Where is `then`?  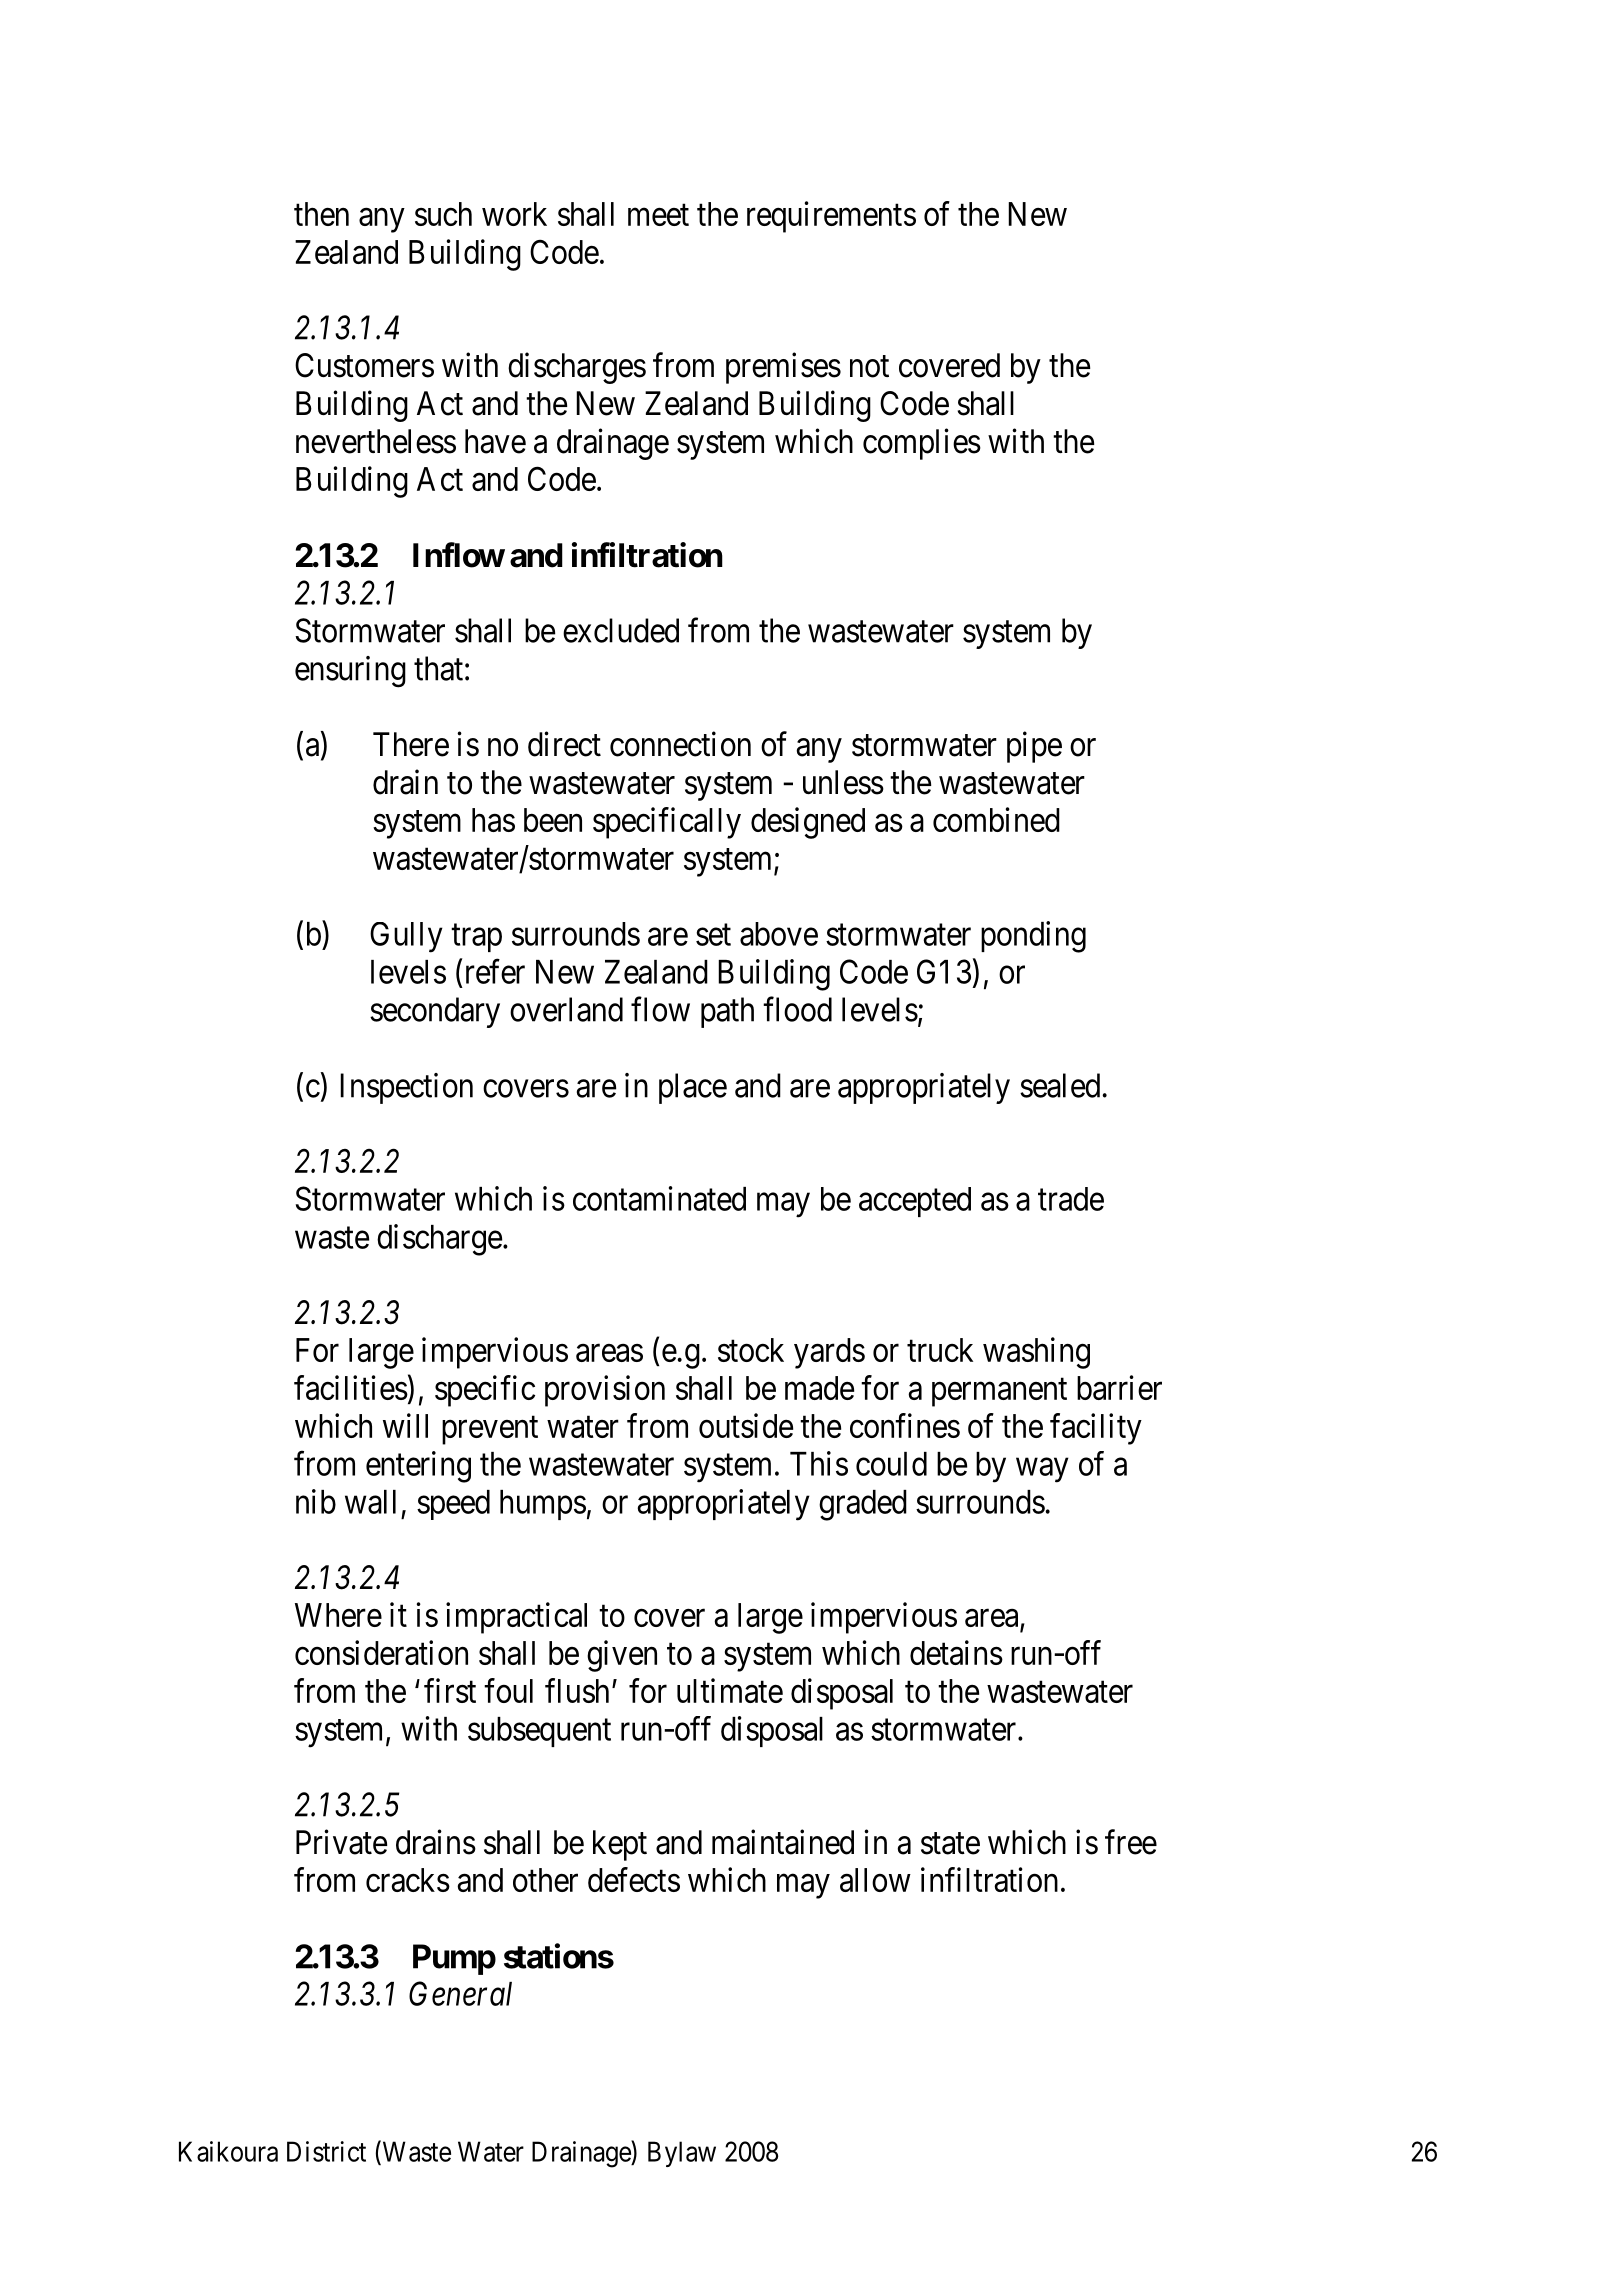 then is located at coordinates (321, 214).
